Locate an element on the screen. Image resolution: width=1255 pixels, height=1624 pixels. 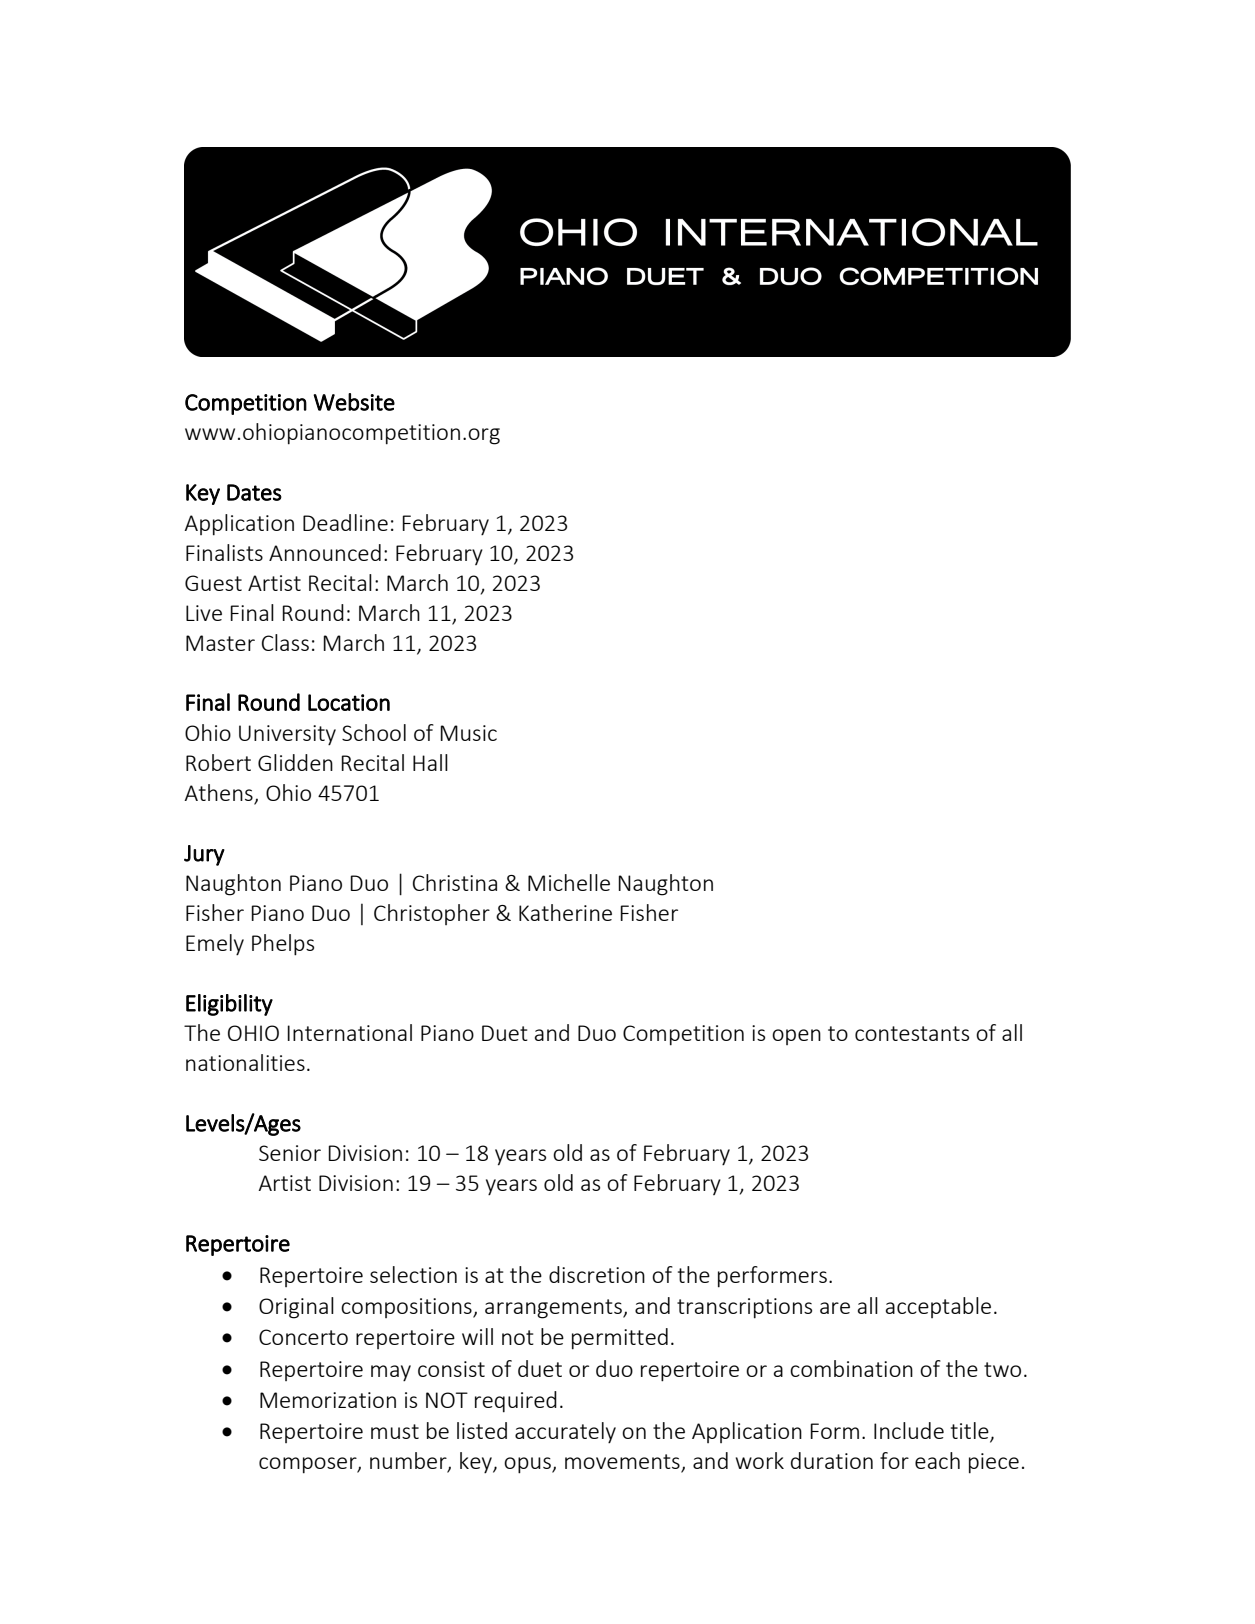
Original is located at coordinates (296, 1308).
